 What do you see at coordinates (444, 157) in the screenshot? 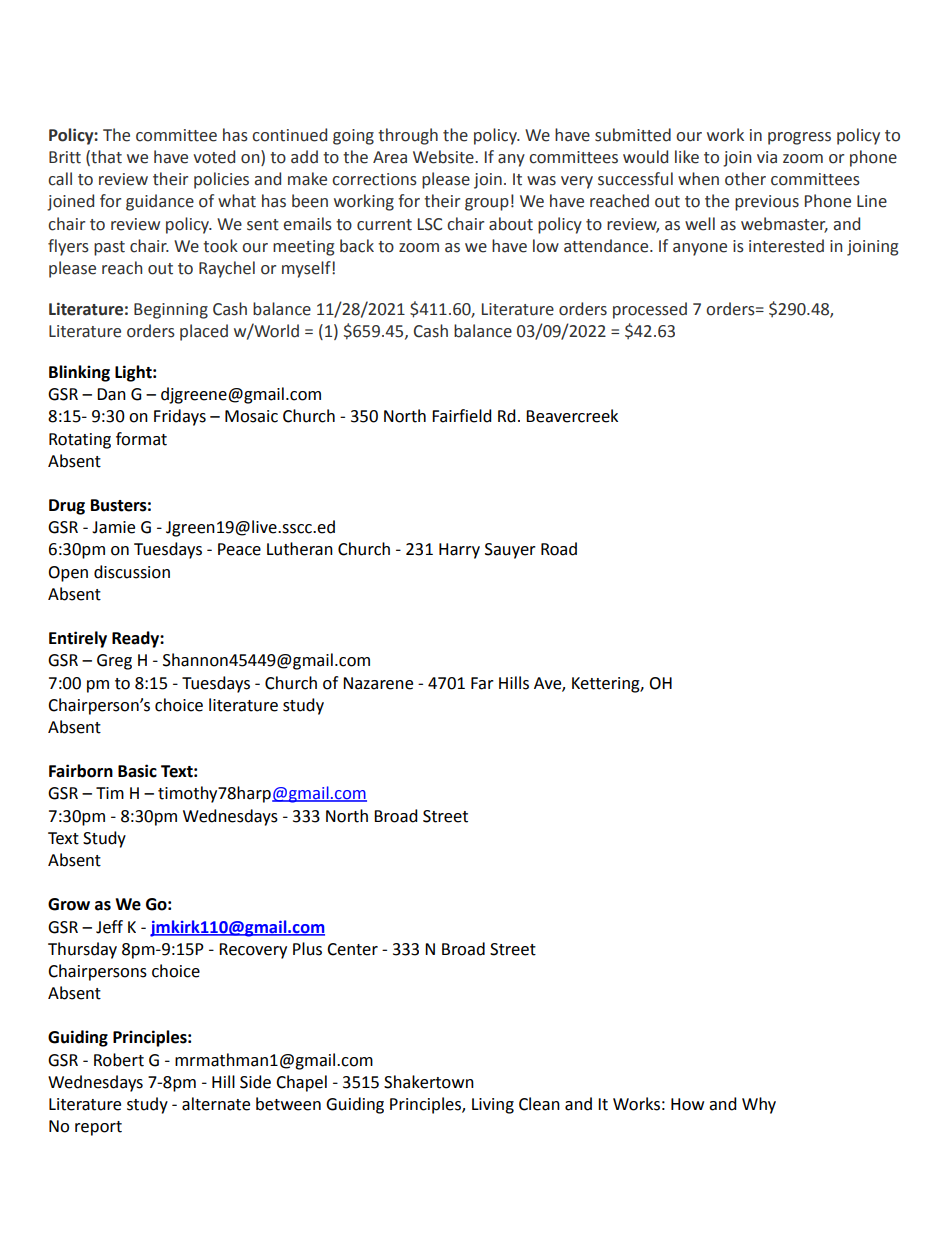
I see `Website` at bounding box center [444, 157].
